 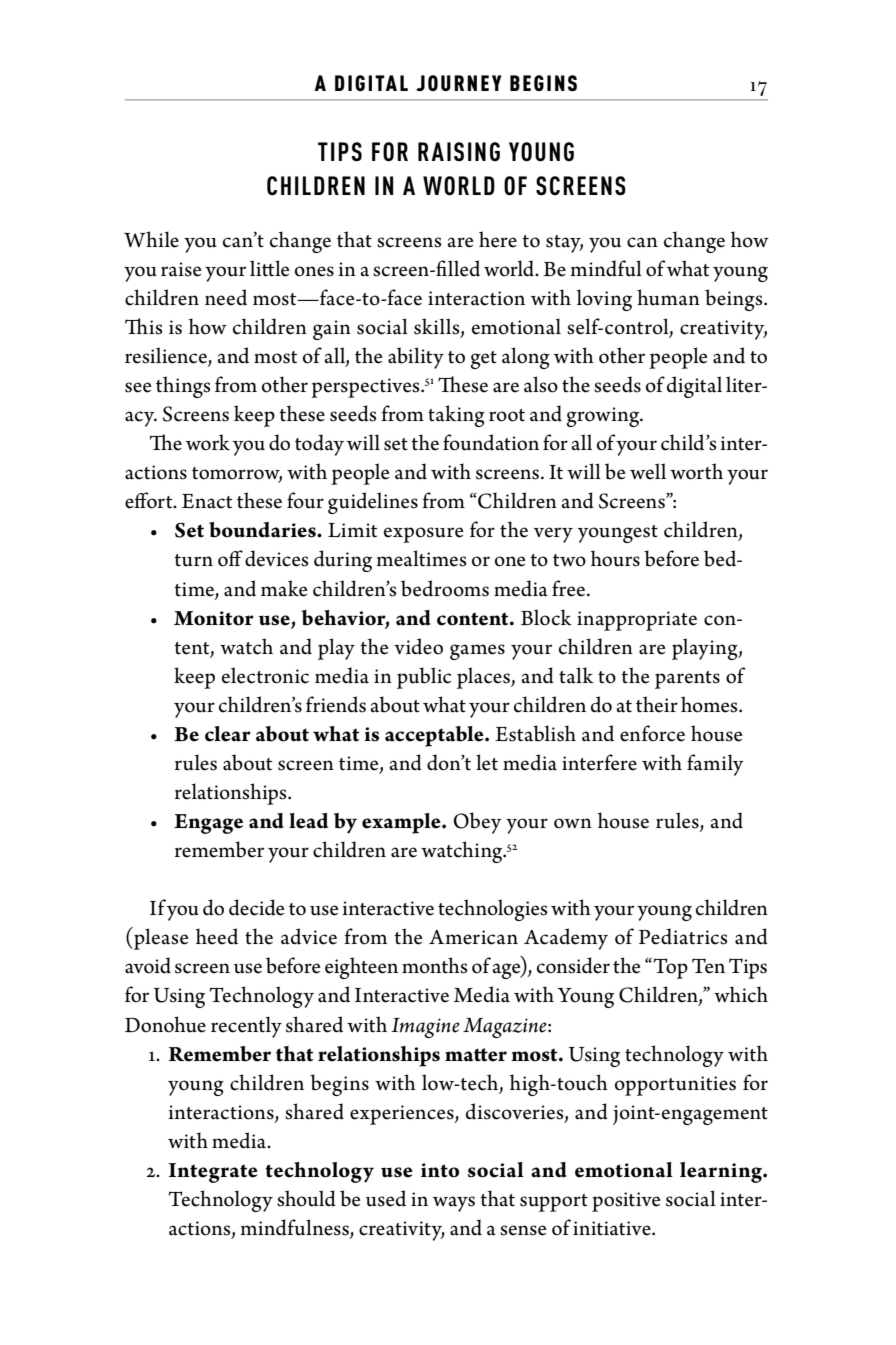 I want to click on human, so click(x=668, y=297).
